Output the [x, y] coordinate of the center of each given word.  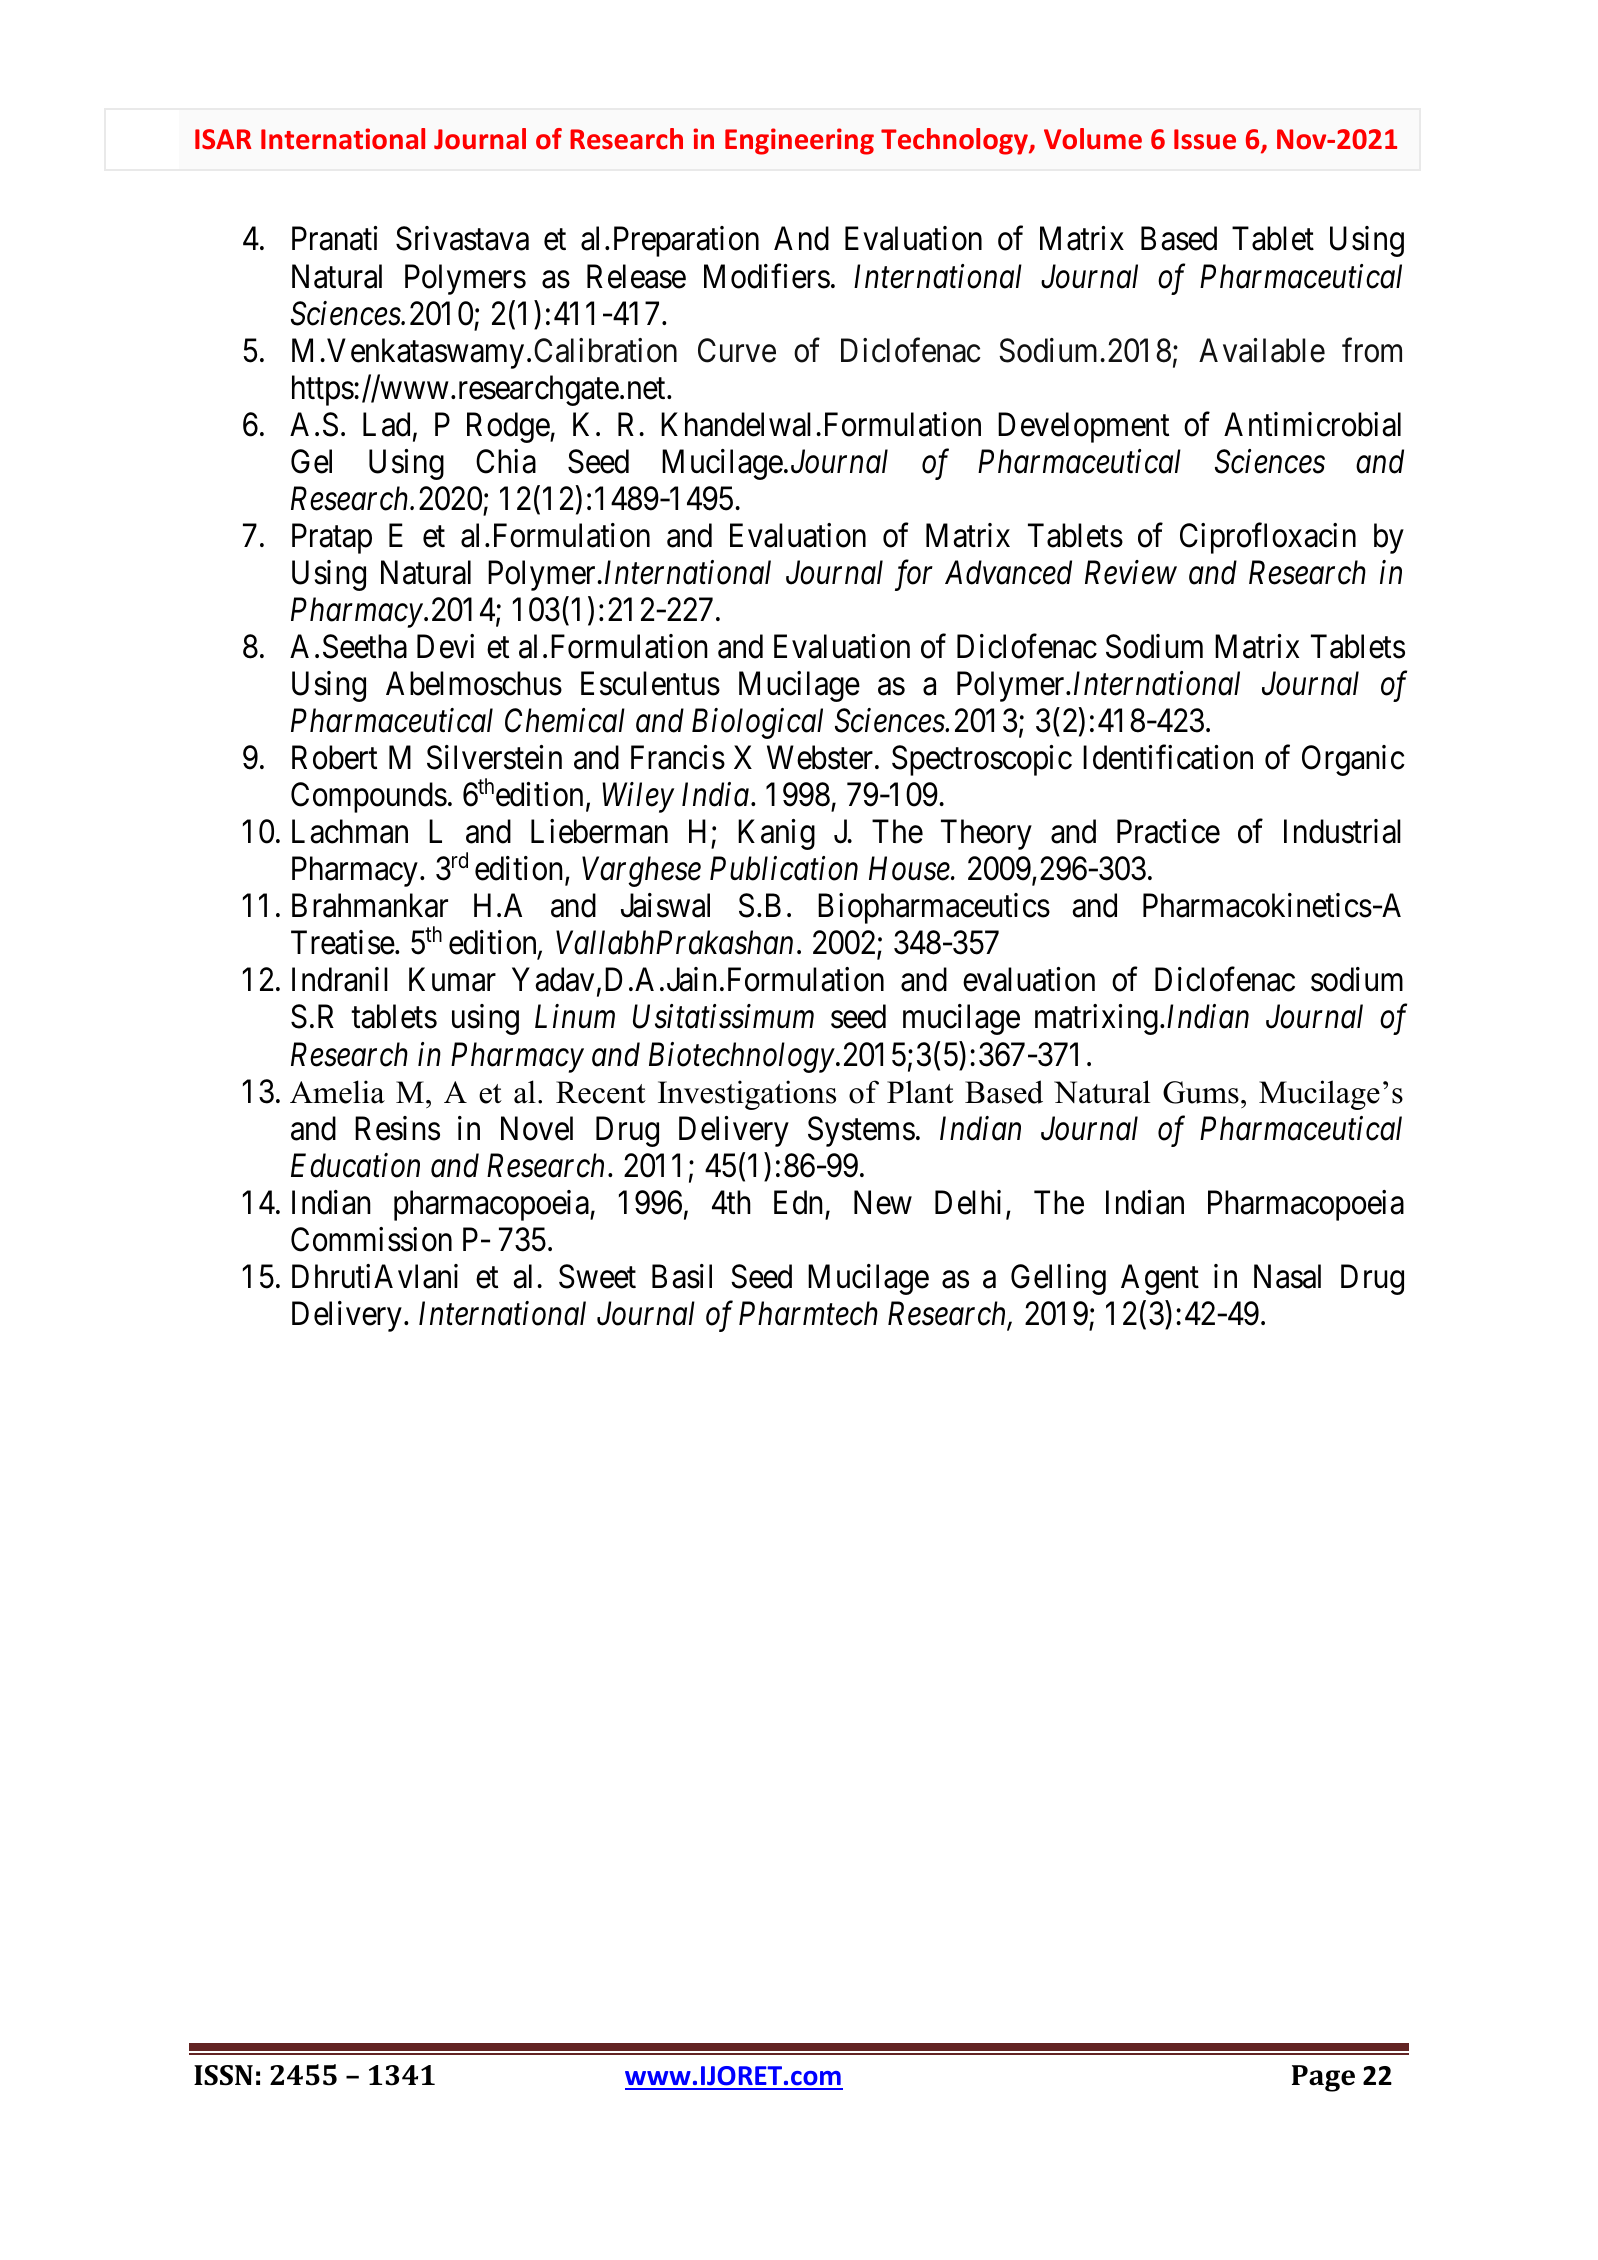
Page [1323, 2078]
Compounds [369, 797]
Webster [821, 757]
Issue [1205, 139]
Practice [1168, 831]
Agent [1160, 1279]
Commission [371, 1239]
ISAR [223, 139]
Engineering [799, 141]
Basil [682, 1276]
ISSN [223, 2075]
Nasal [1287, 1276]
